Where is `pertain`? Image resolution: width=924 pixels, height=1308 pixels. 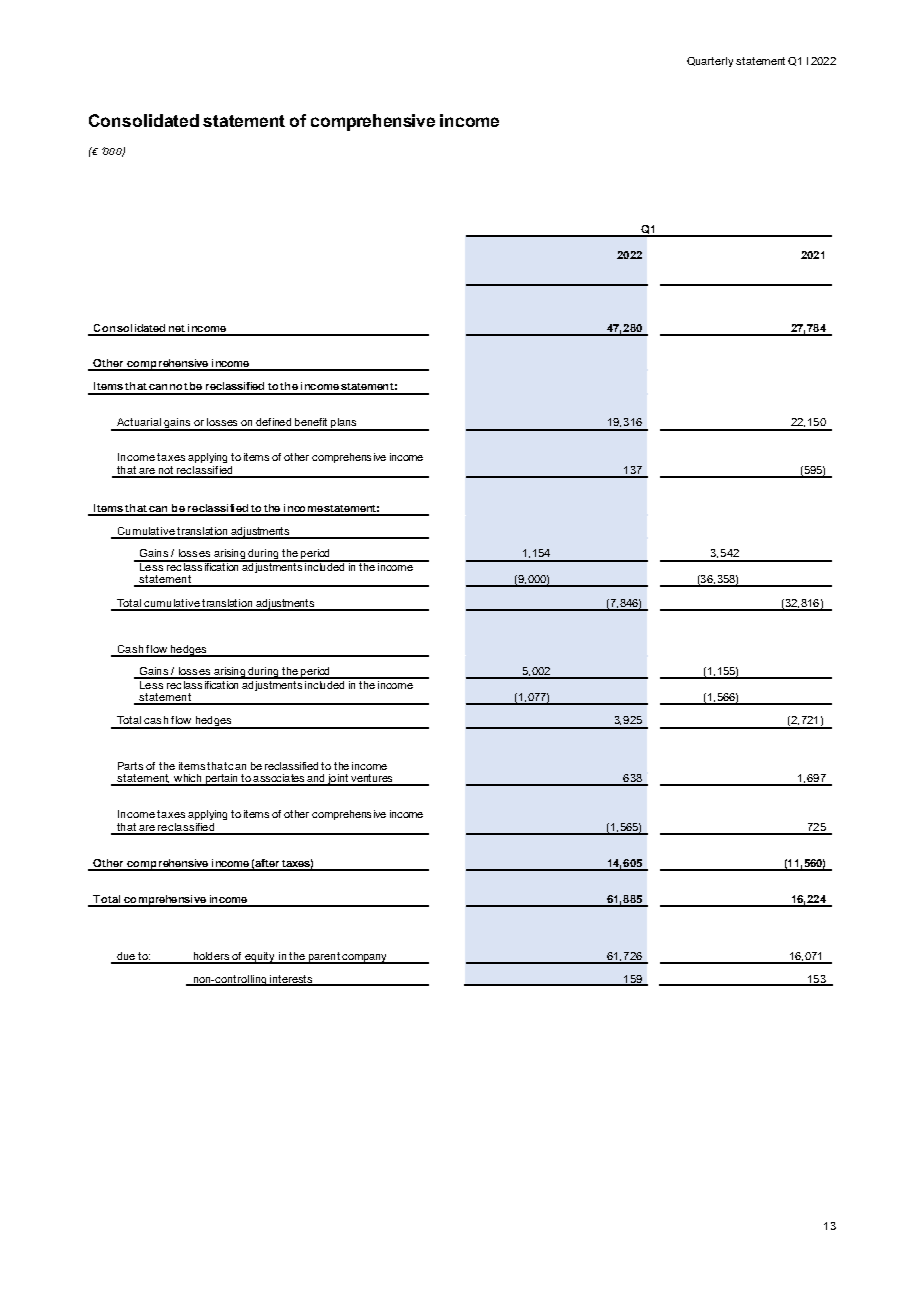 pertain is located at coordinates (221, 780).
